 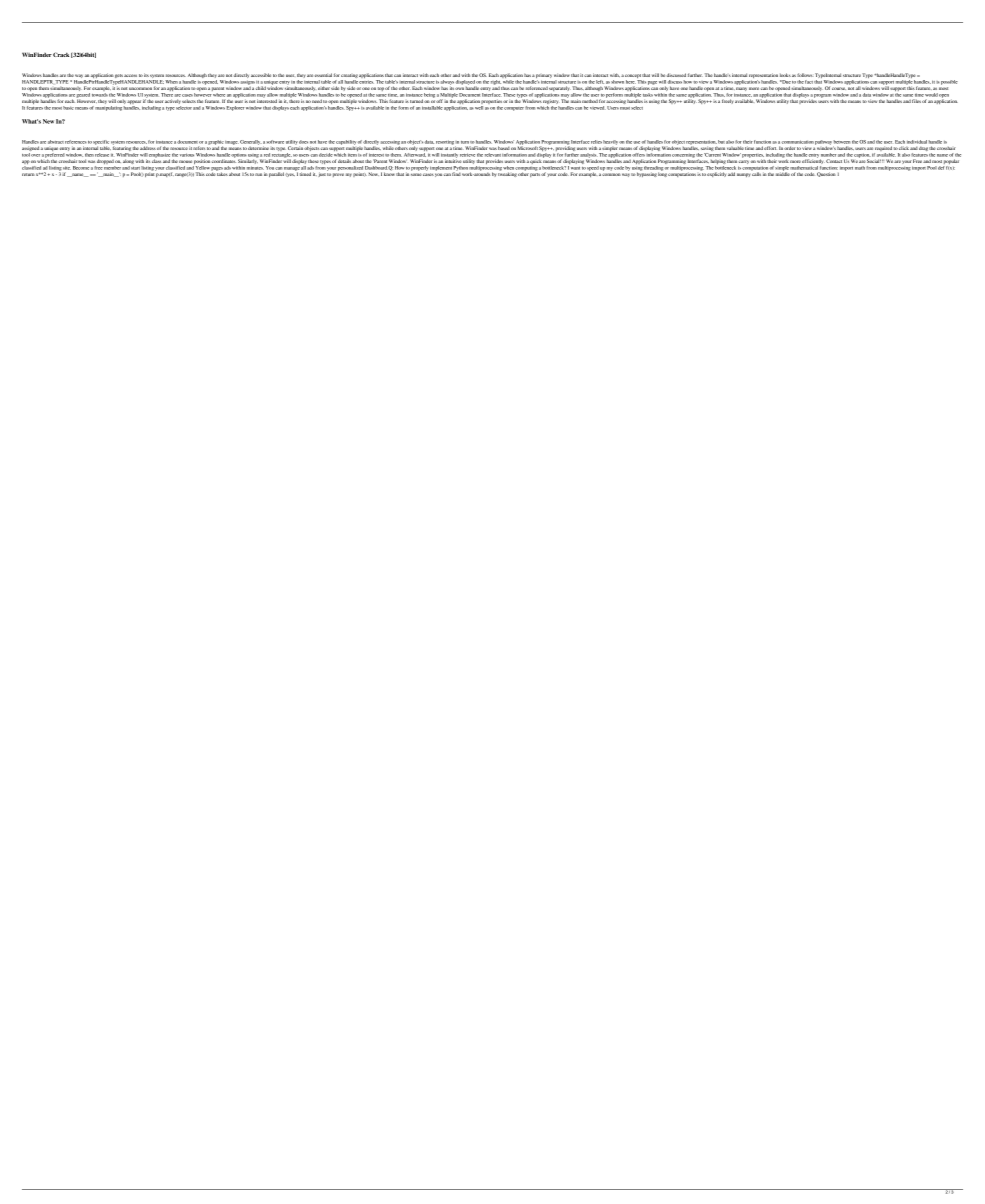 What do you see at coordinates (134, 102) in the image?
I see `appear` at bounding box center [134, 102].
